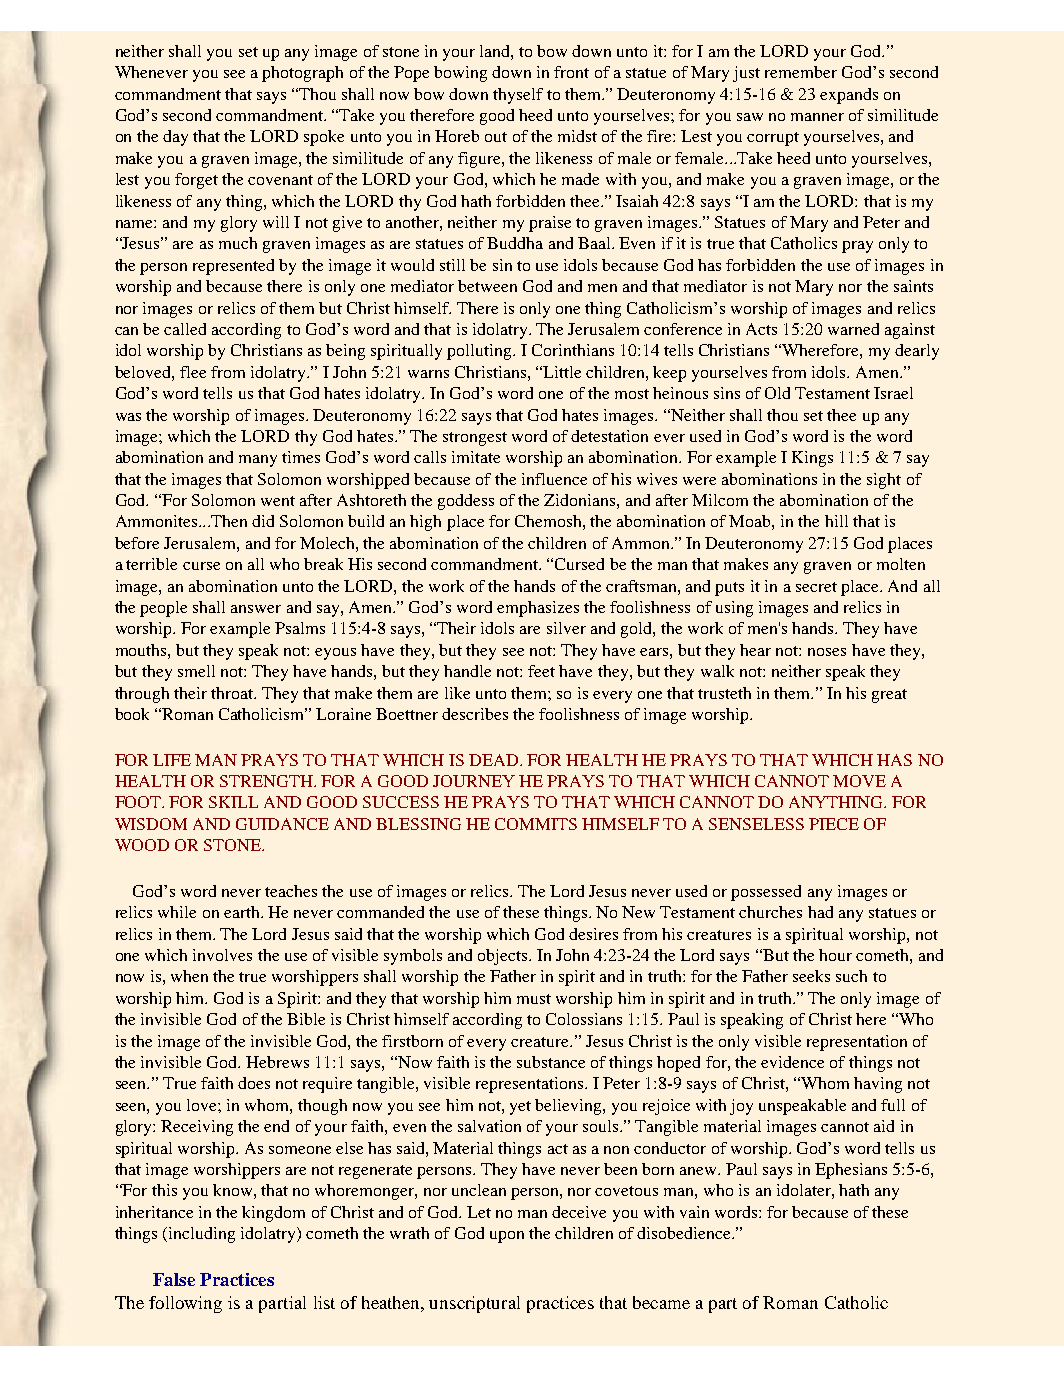 The image size is (1064, 1377). What do you see at coordinates (233, 693) in the screenshot?
I see `throat` at bounding box center [233, 693].
